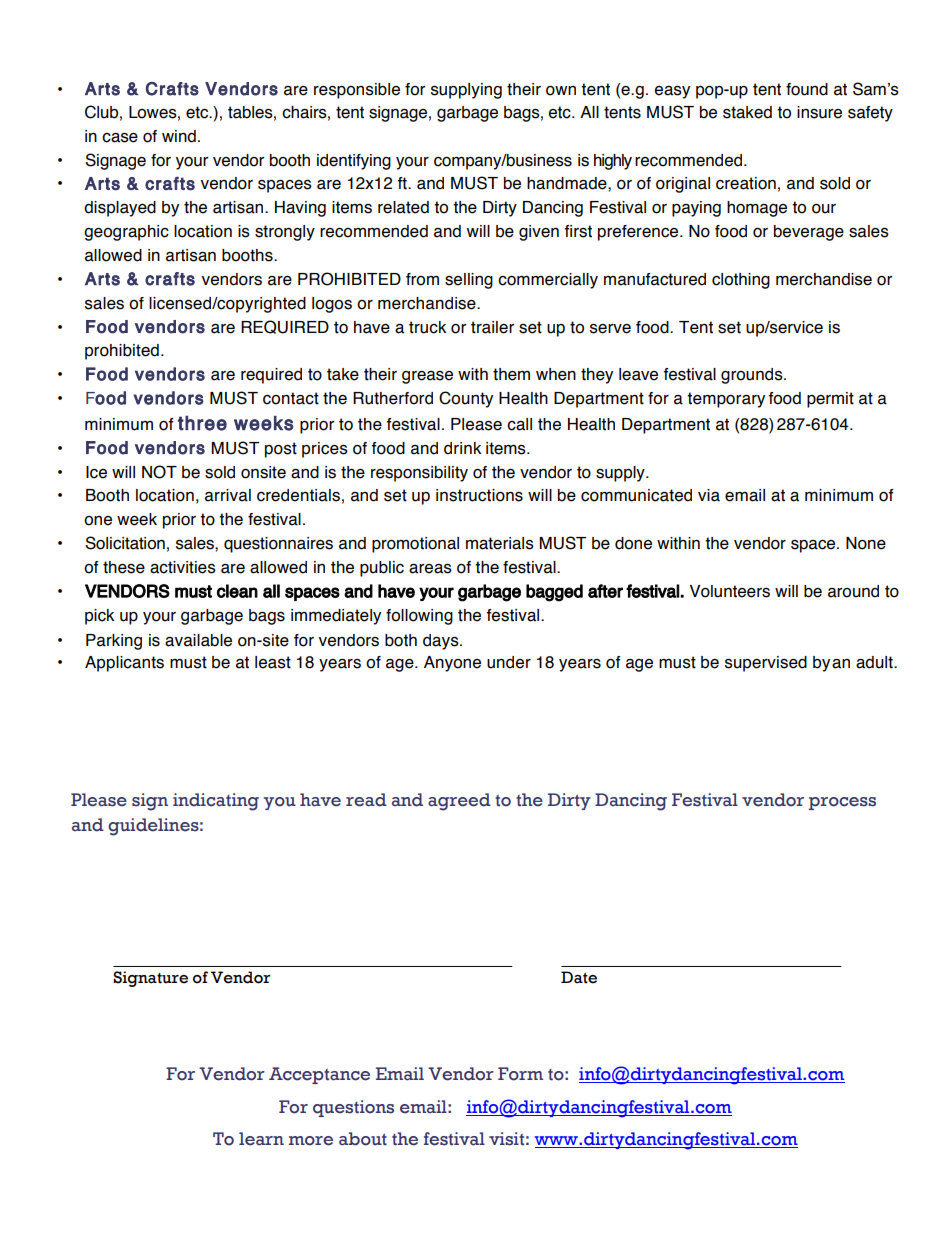  I want to click on own, so click(561, 91).
